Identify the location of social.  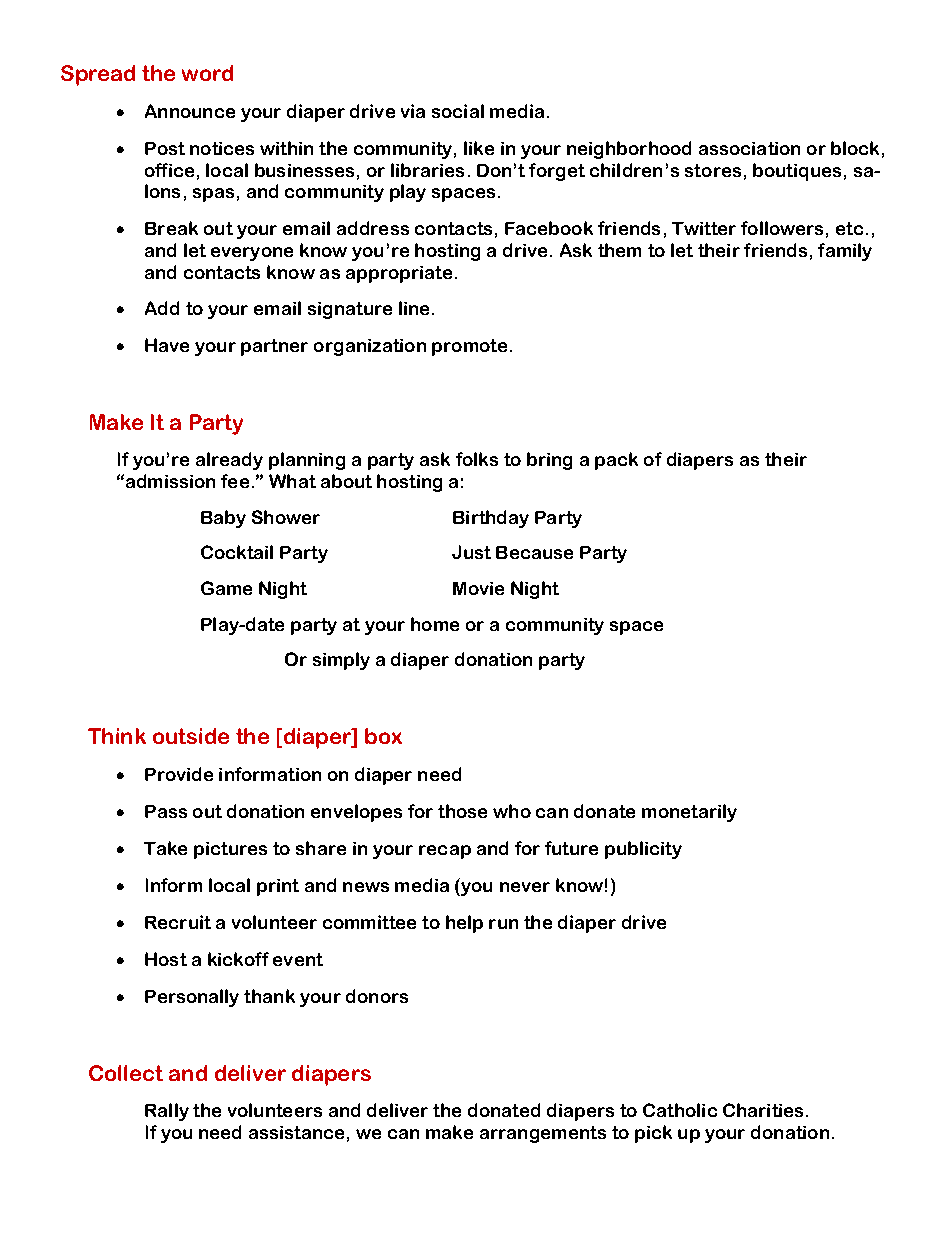
(458, 111).
